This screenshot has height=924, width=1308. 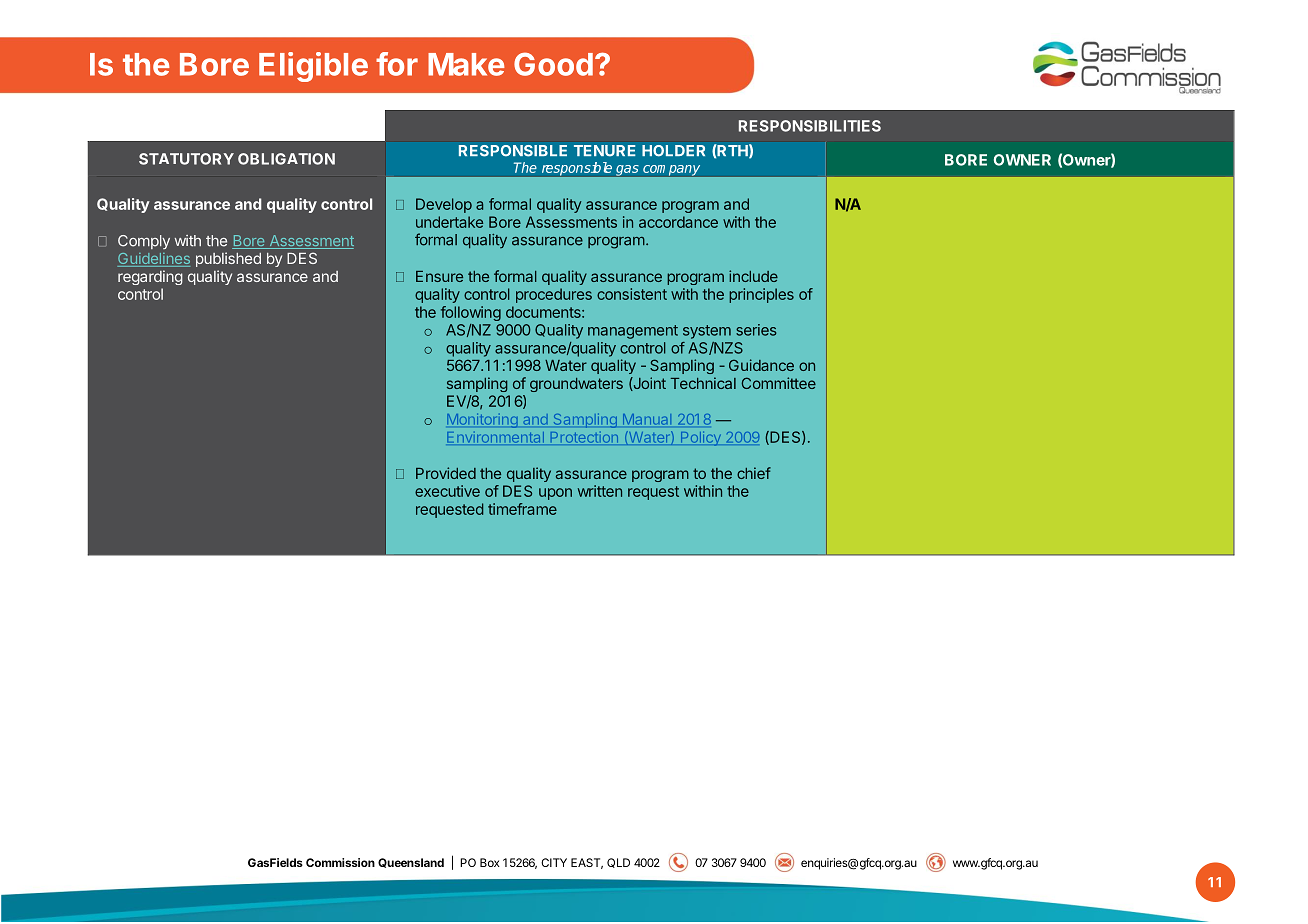 I want to click on following, so click(x=471, y=313).
